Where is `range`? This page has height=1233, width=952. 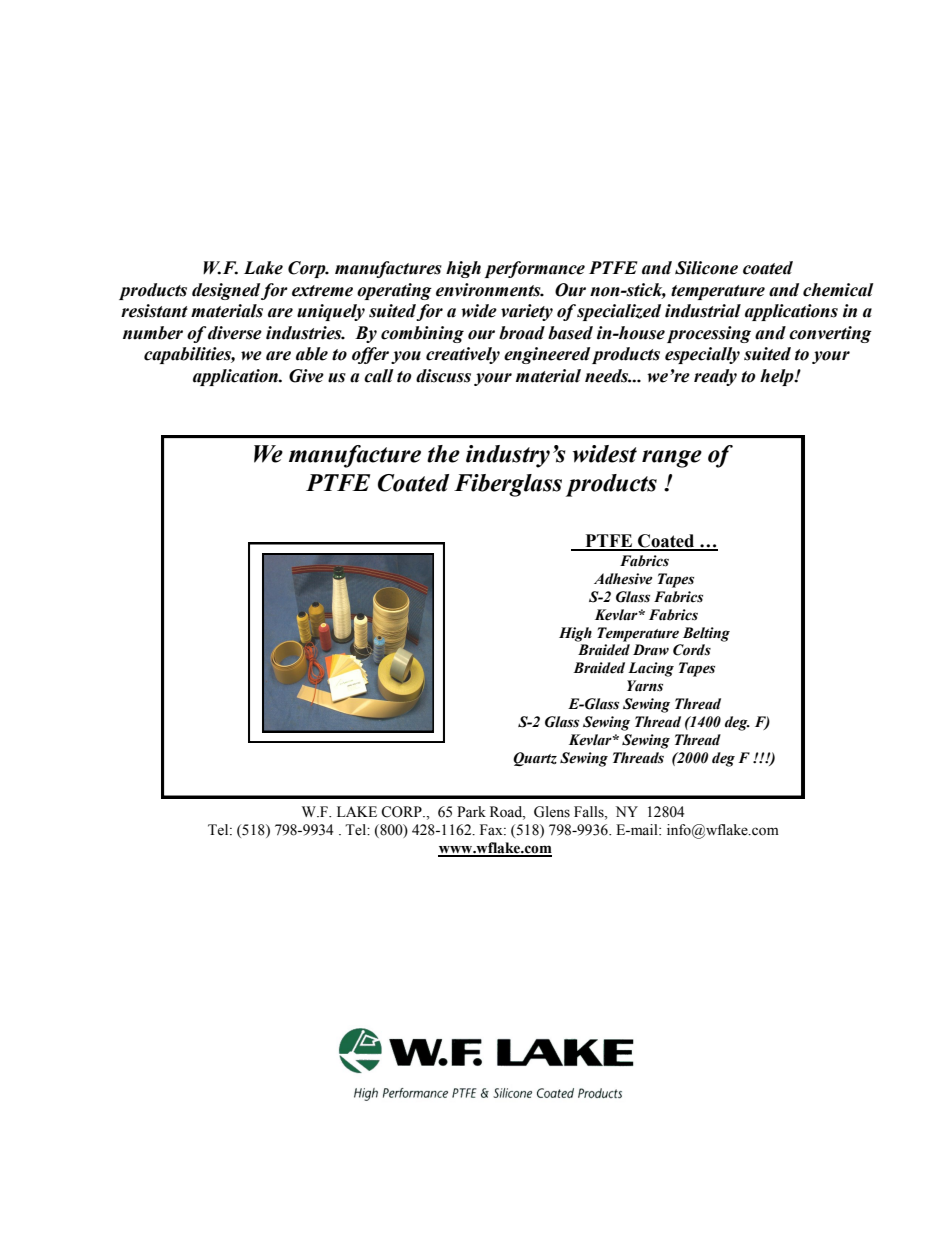
range is located at coordinates (672, 459).
